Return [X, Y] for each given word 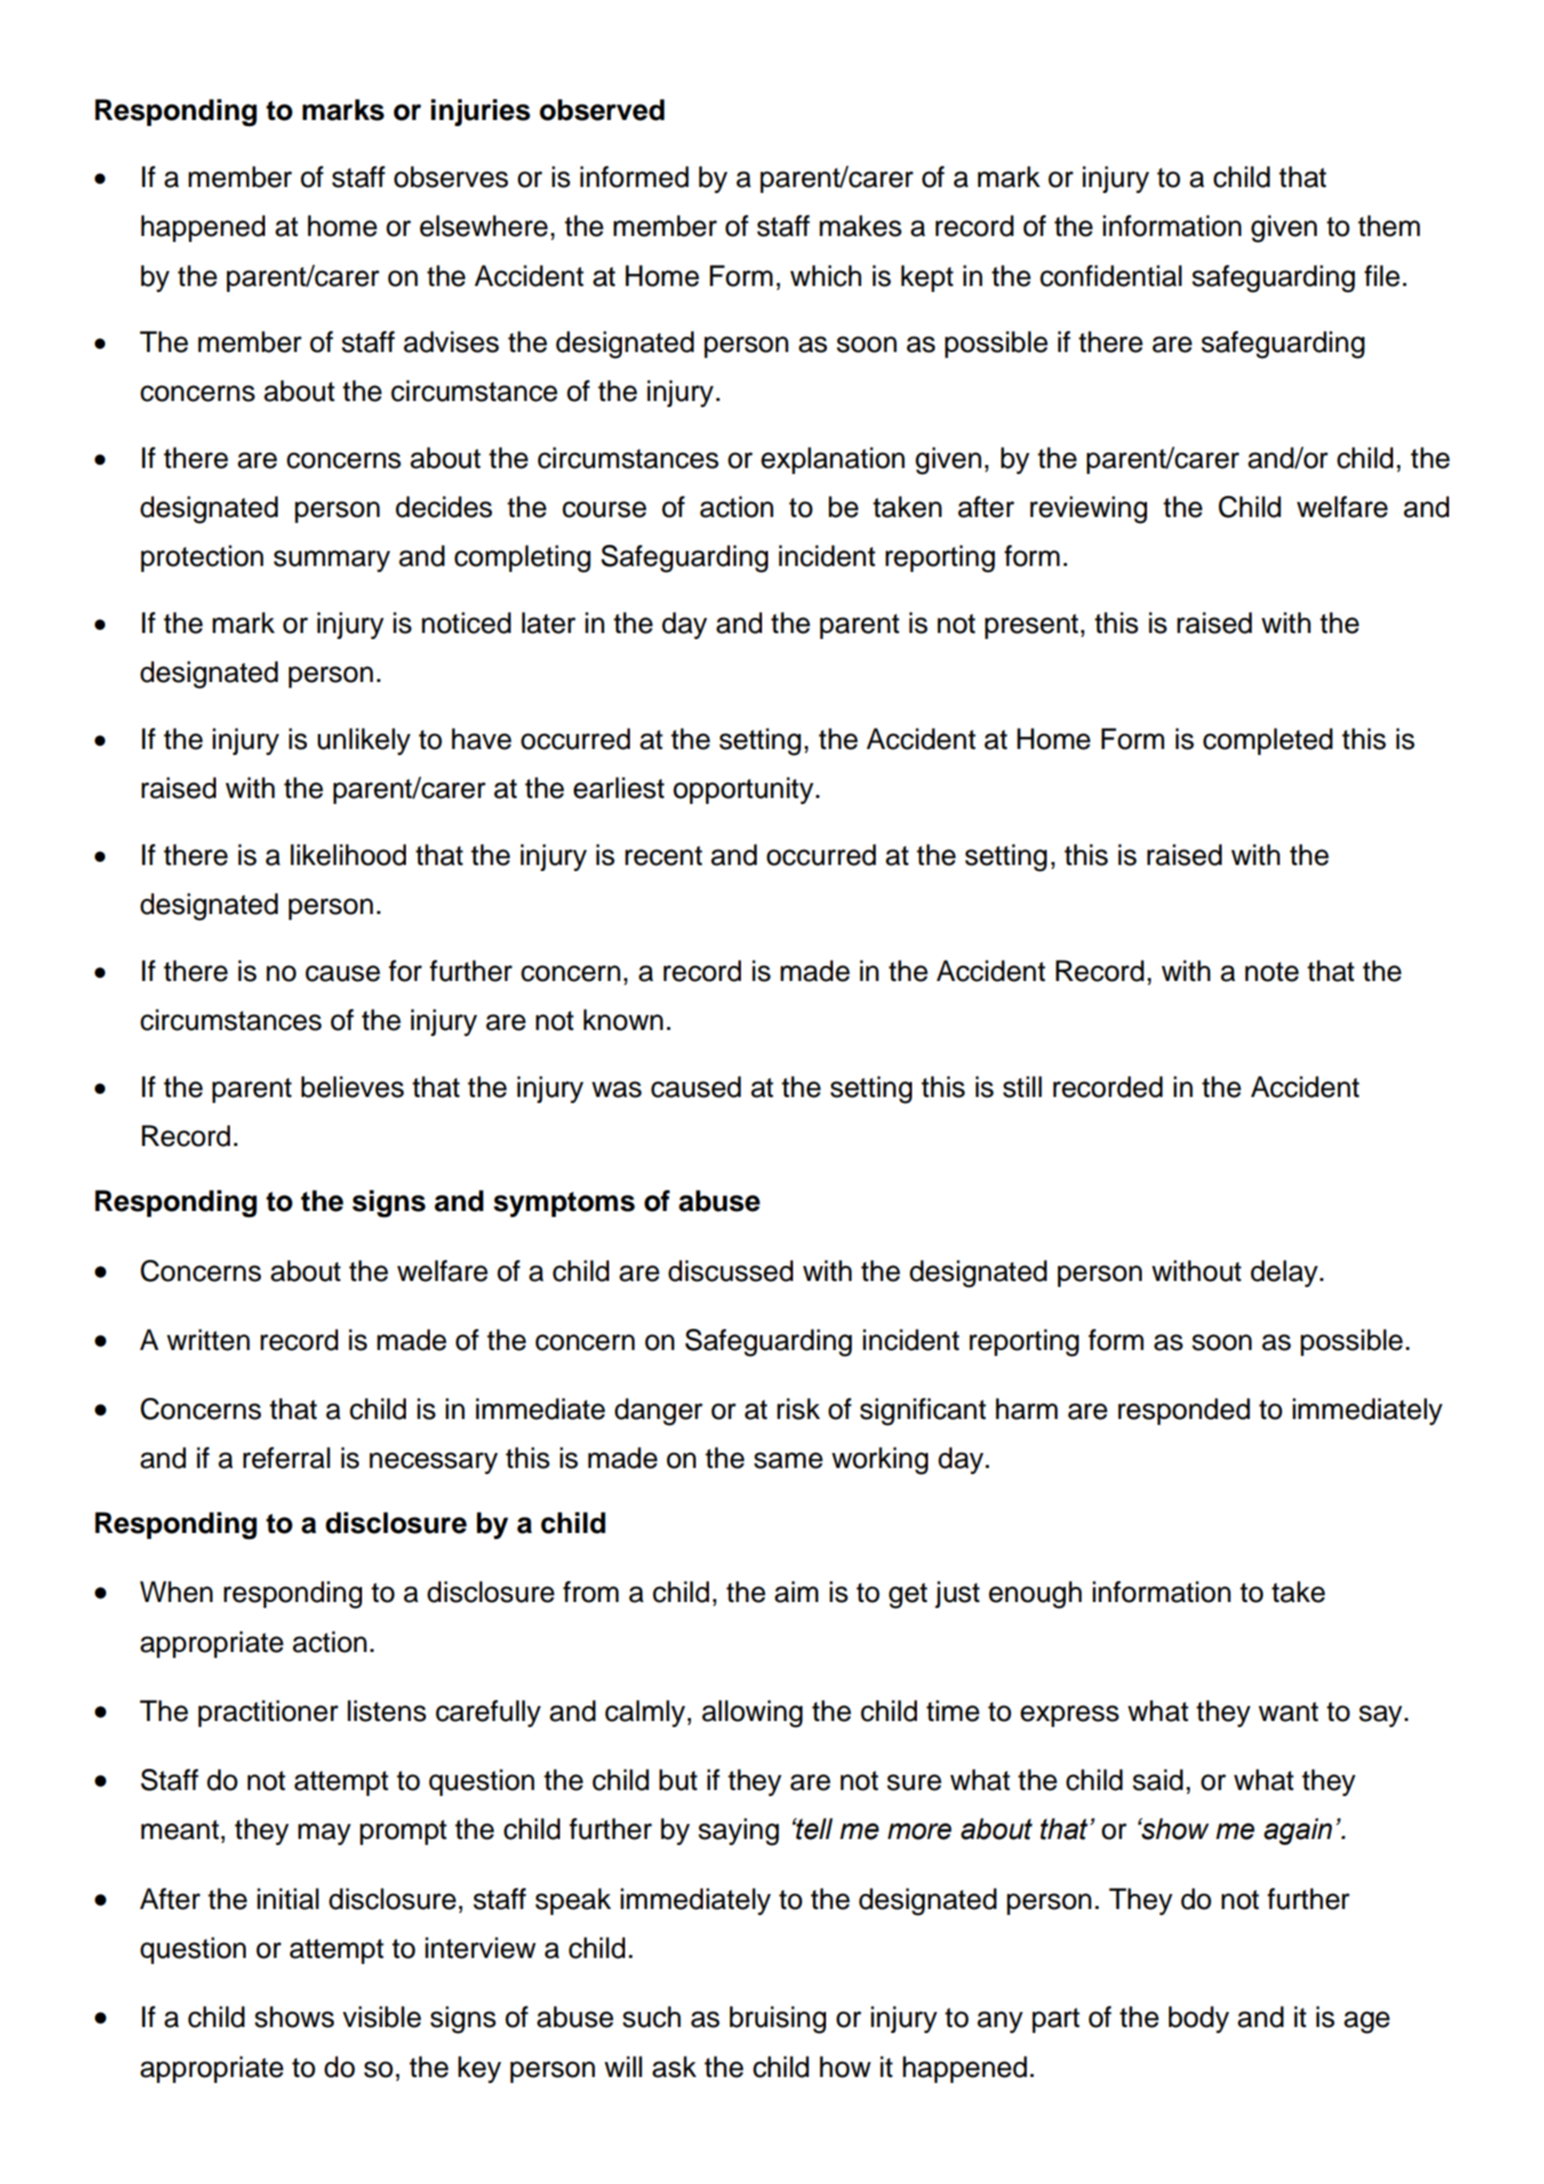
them [1389, 226]
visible [382, 2017]
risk [798, 1409]
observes [451, 177]
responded [1184, 1411]
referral [286, 1458]
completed [1268, 741]
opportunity [743, 790]
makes [860, 226]
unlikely [364, 741]
